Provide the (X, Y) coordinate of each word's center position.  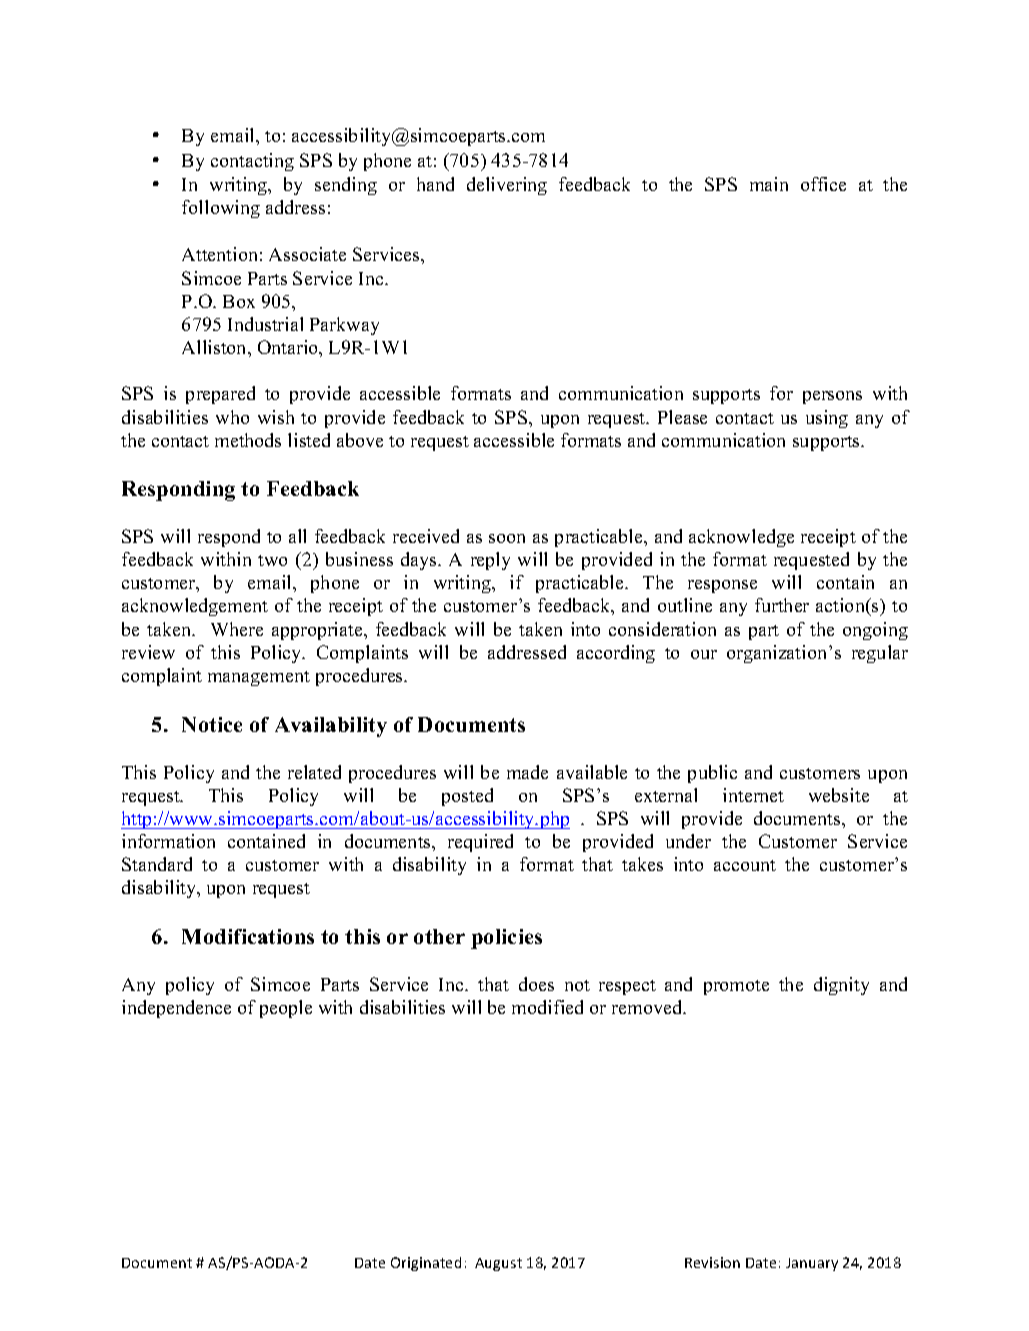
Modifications (248, 936)
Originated (426, 1264)
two (272, 560)
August (498, 1264)
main (769, 184)
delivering (507, 186)
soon (507, 538)
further (782, 605)
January (812, 1264)
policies (506, 939)
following (221, 209)
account (745, 865)
